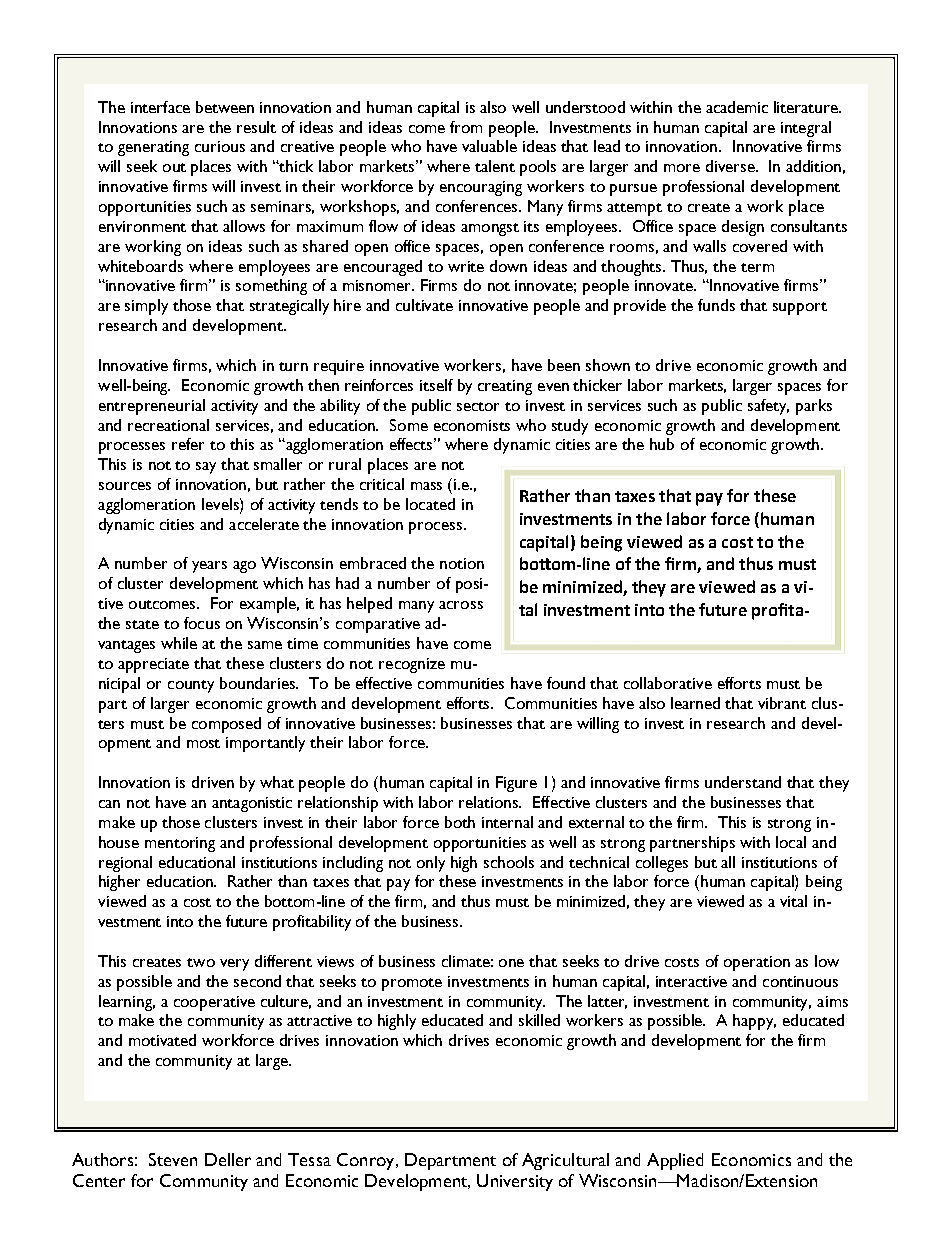 The image size is (952, 1233). I want to click on curious, so click(220, 146).
